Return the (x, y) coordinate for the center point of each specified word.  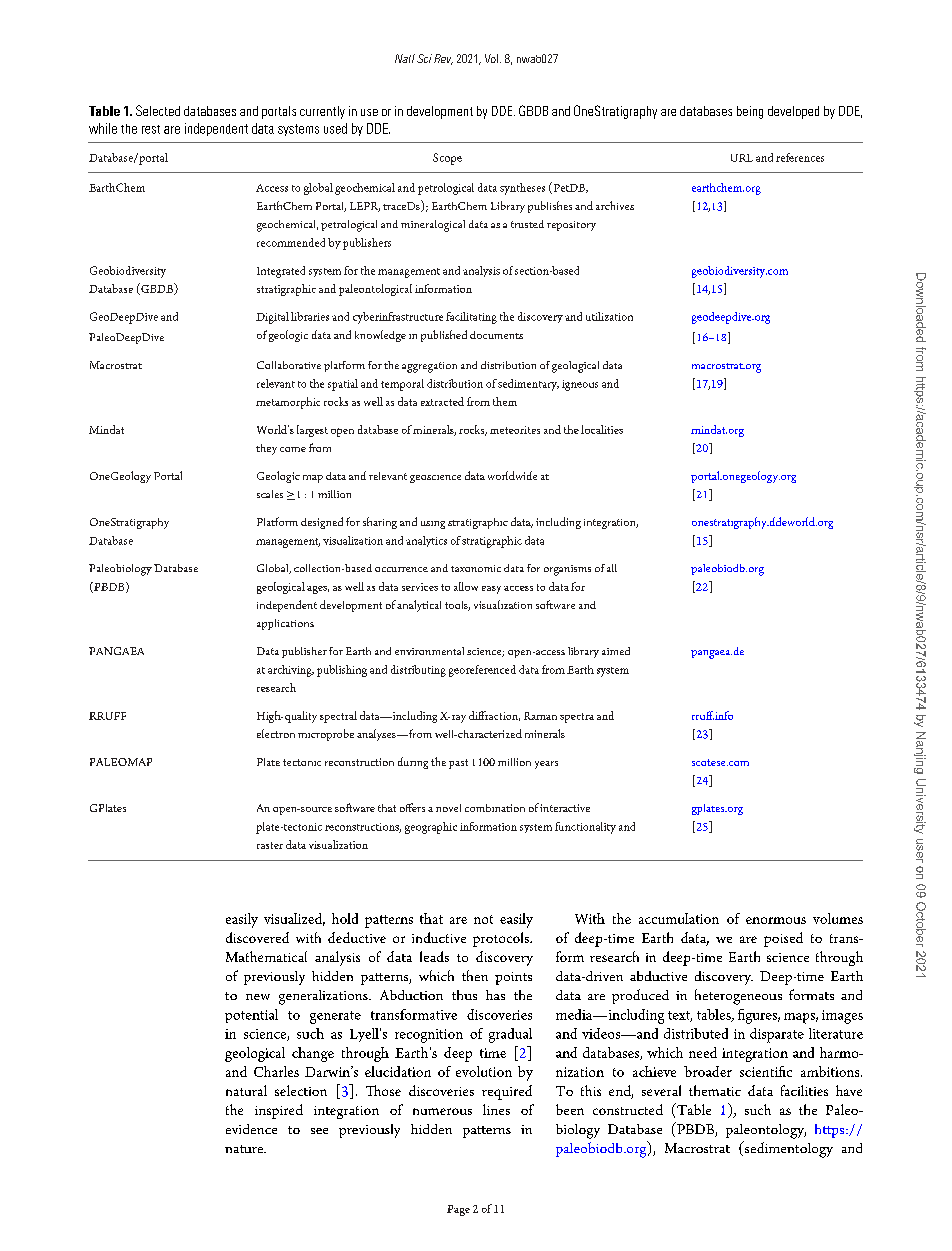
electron (276, 733)
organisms (567, 570)
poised (783, 939)
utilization (609, 316)
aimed (616, 651)
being (750, 112)
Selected (158, 110)
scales (270, 494)
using (433, 525)
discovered (257, 937)
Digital (272, 318)
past (458, 764)
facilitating (471, 318)
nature (245, 1149)
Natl (405, 58)
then (475, 975)
